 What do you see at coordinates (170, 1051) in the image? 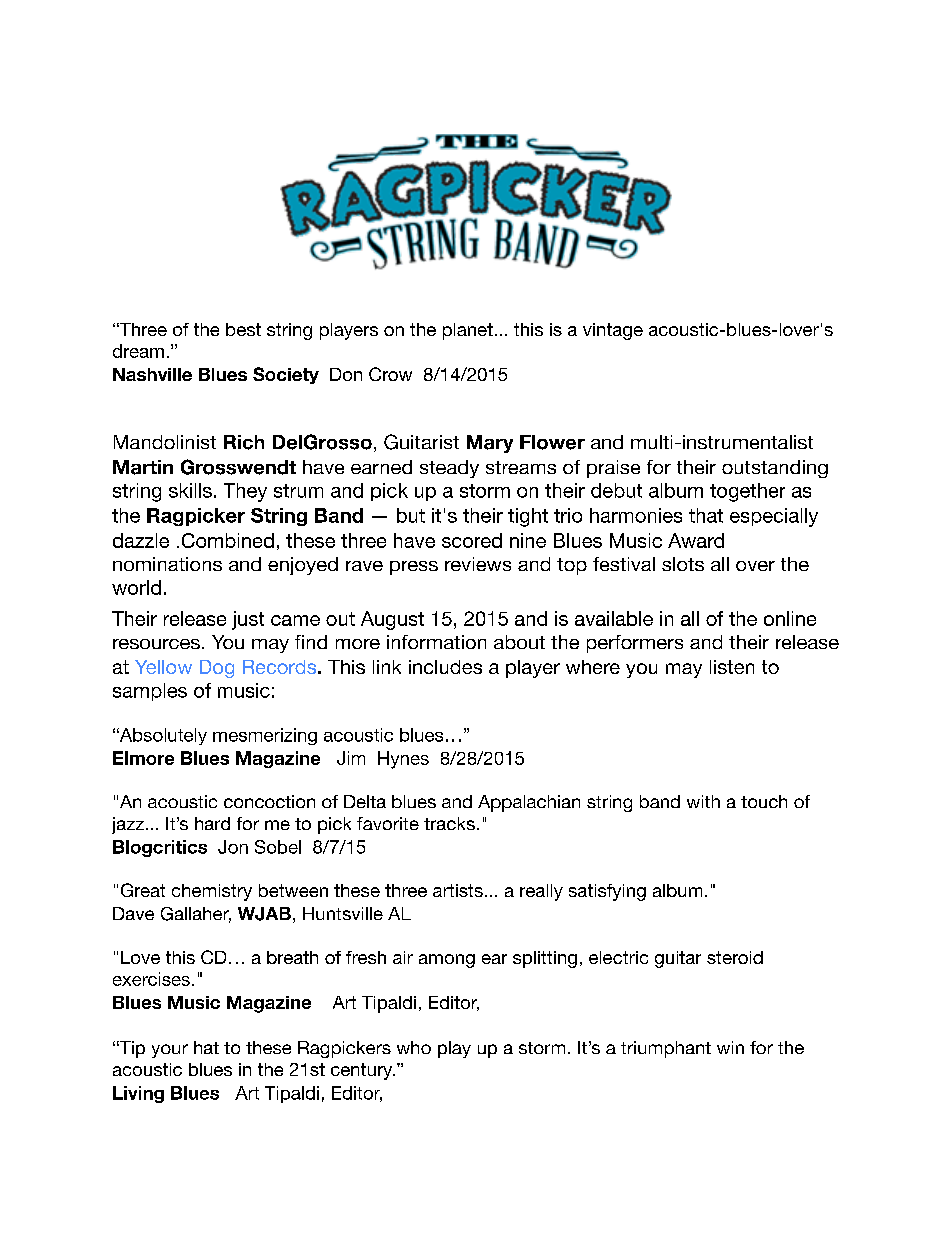
I see `your` at bounding box center [170, 1051].
